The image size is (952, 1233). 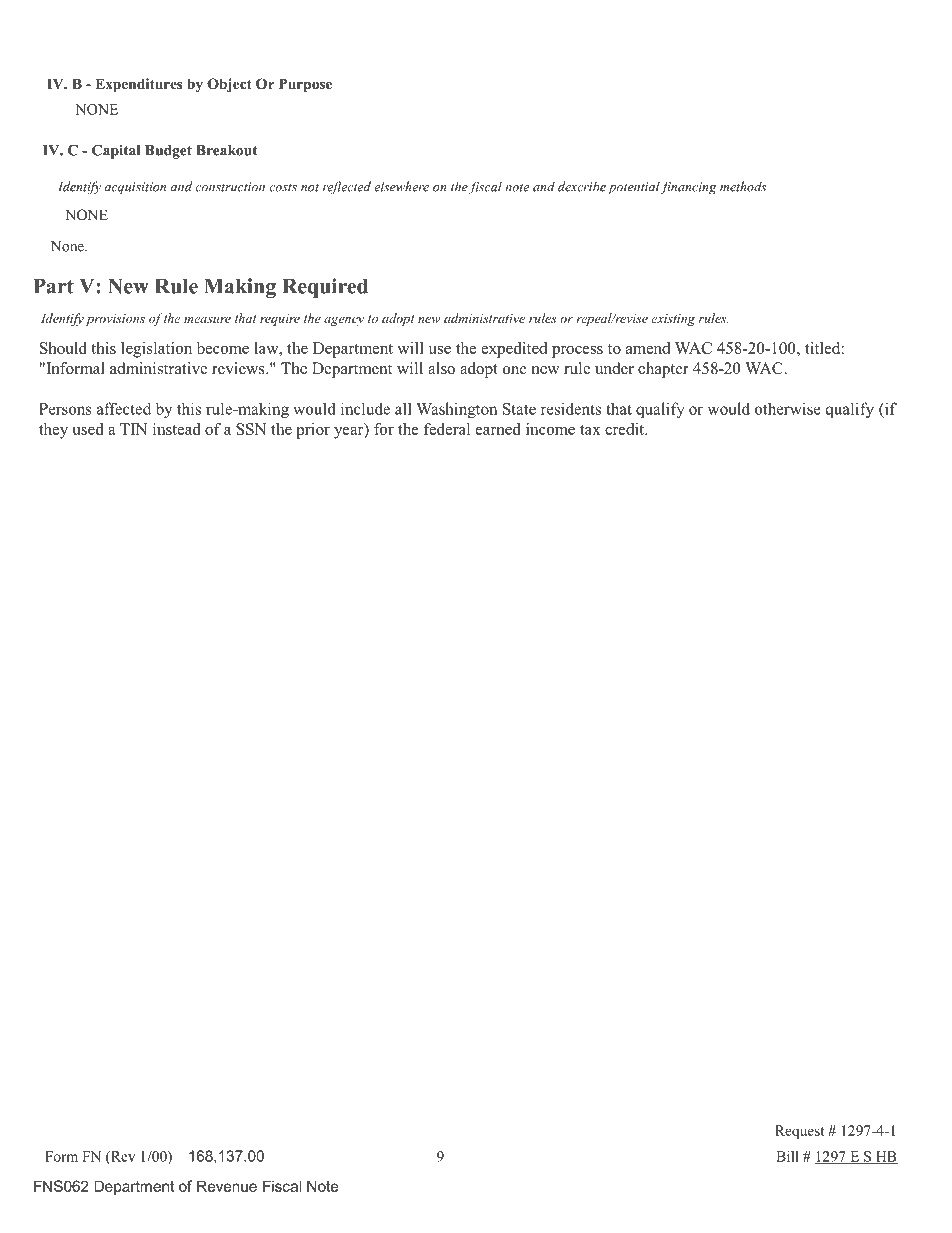 I want to click on credit, so click(x=626, y=429).
